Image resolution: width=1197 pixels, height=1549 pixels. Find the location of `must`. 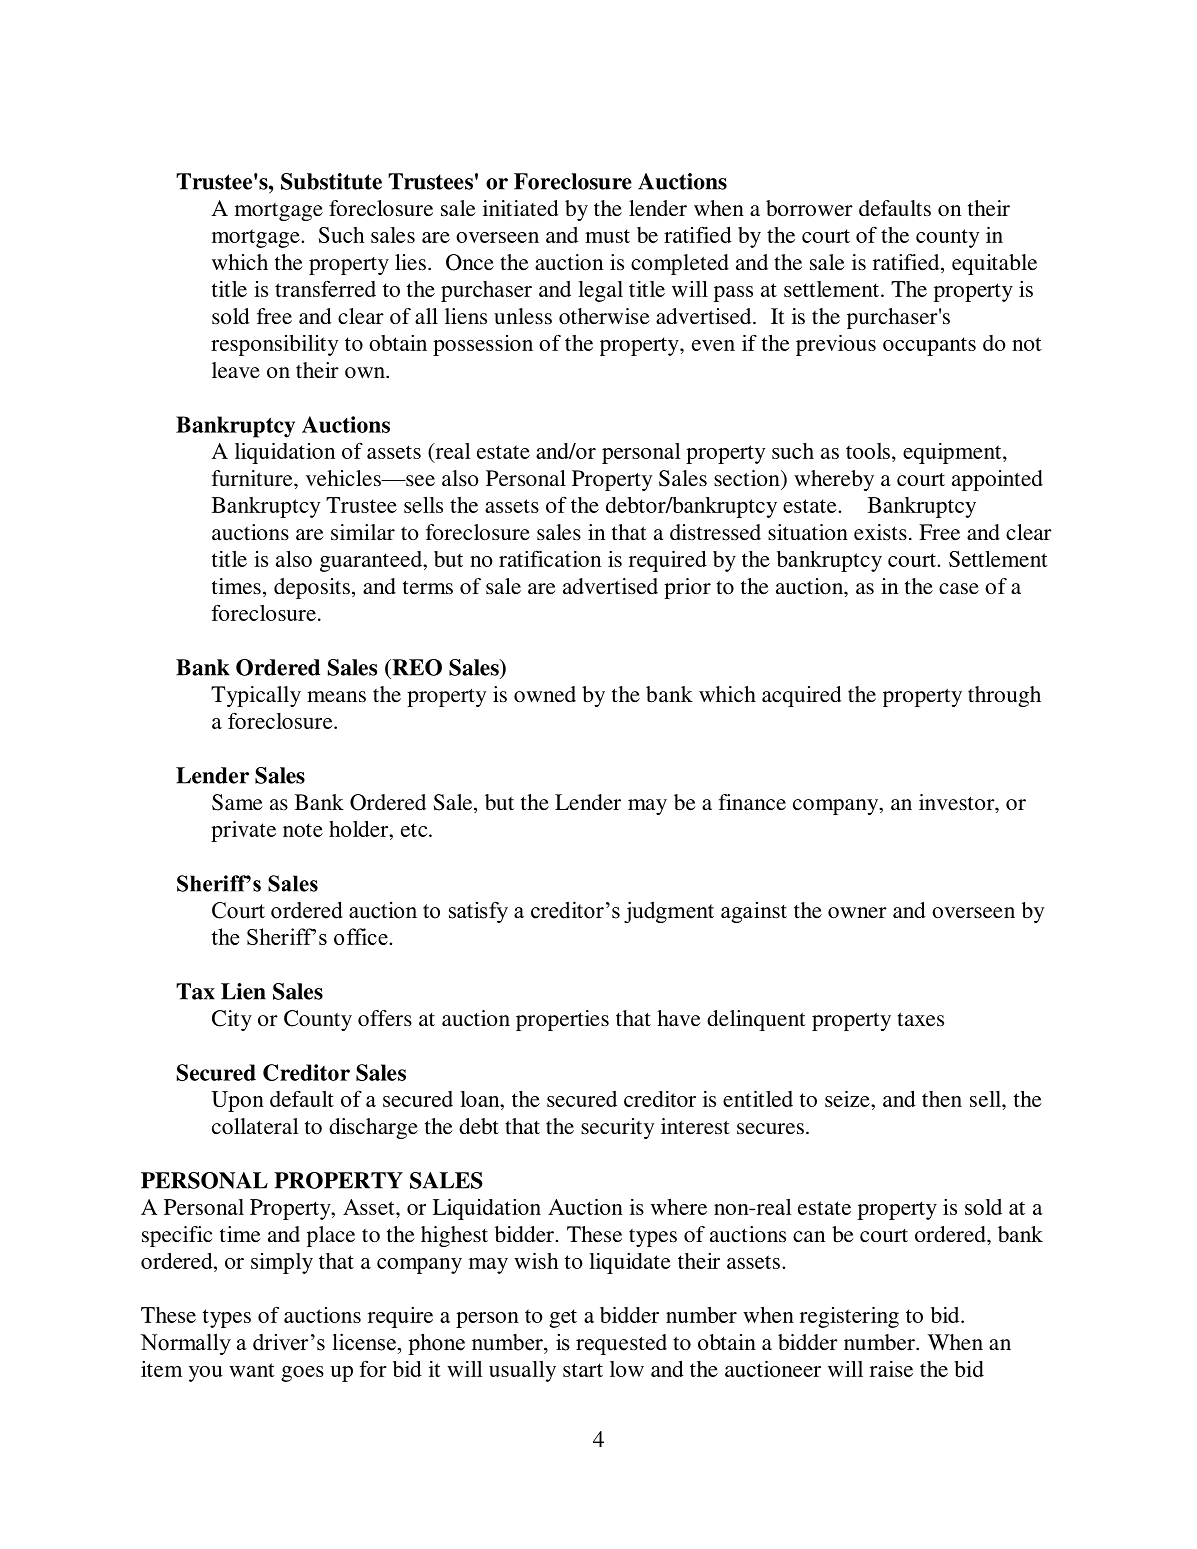

must is located at coordinates (607, 236).
